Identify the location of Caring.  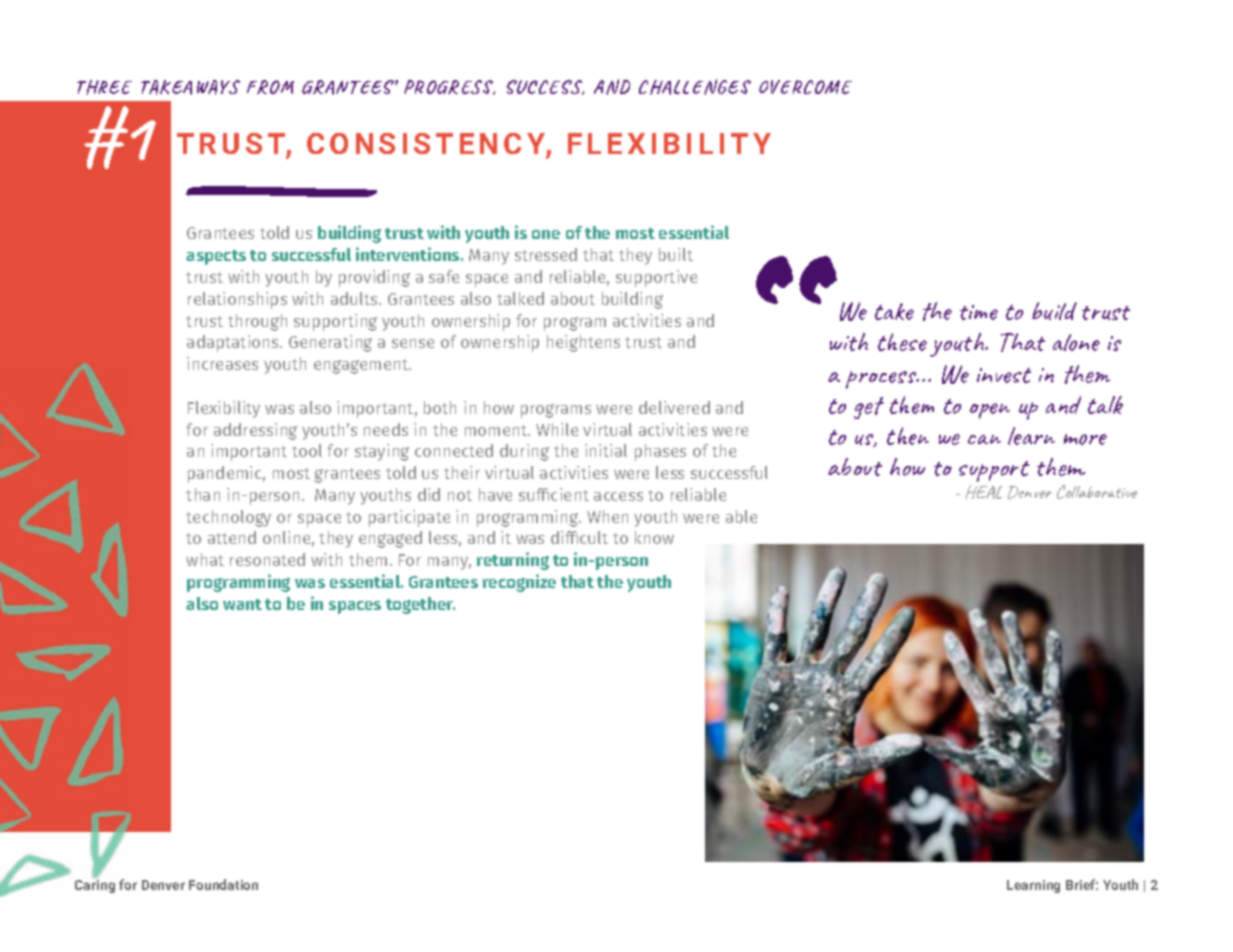
(95, 886).
